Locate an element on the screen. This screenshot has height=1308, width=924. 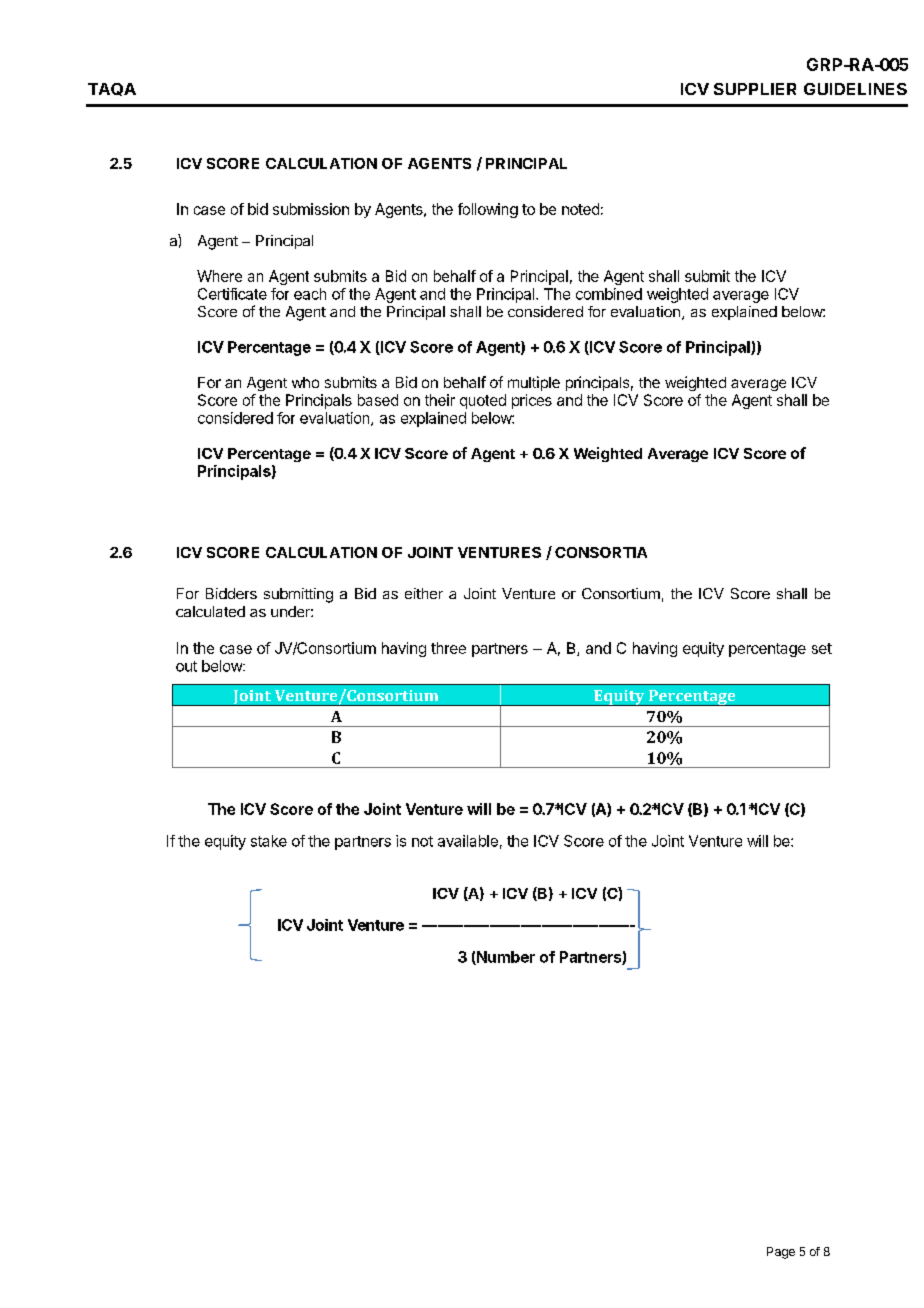
multiple is located at coordinates (534, 383).
